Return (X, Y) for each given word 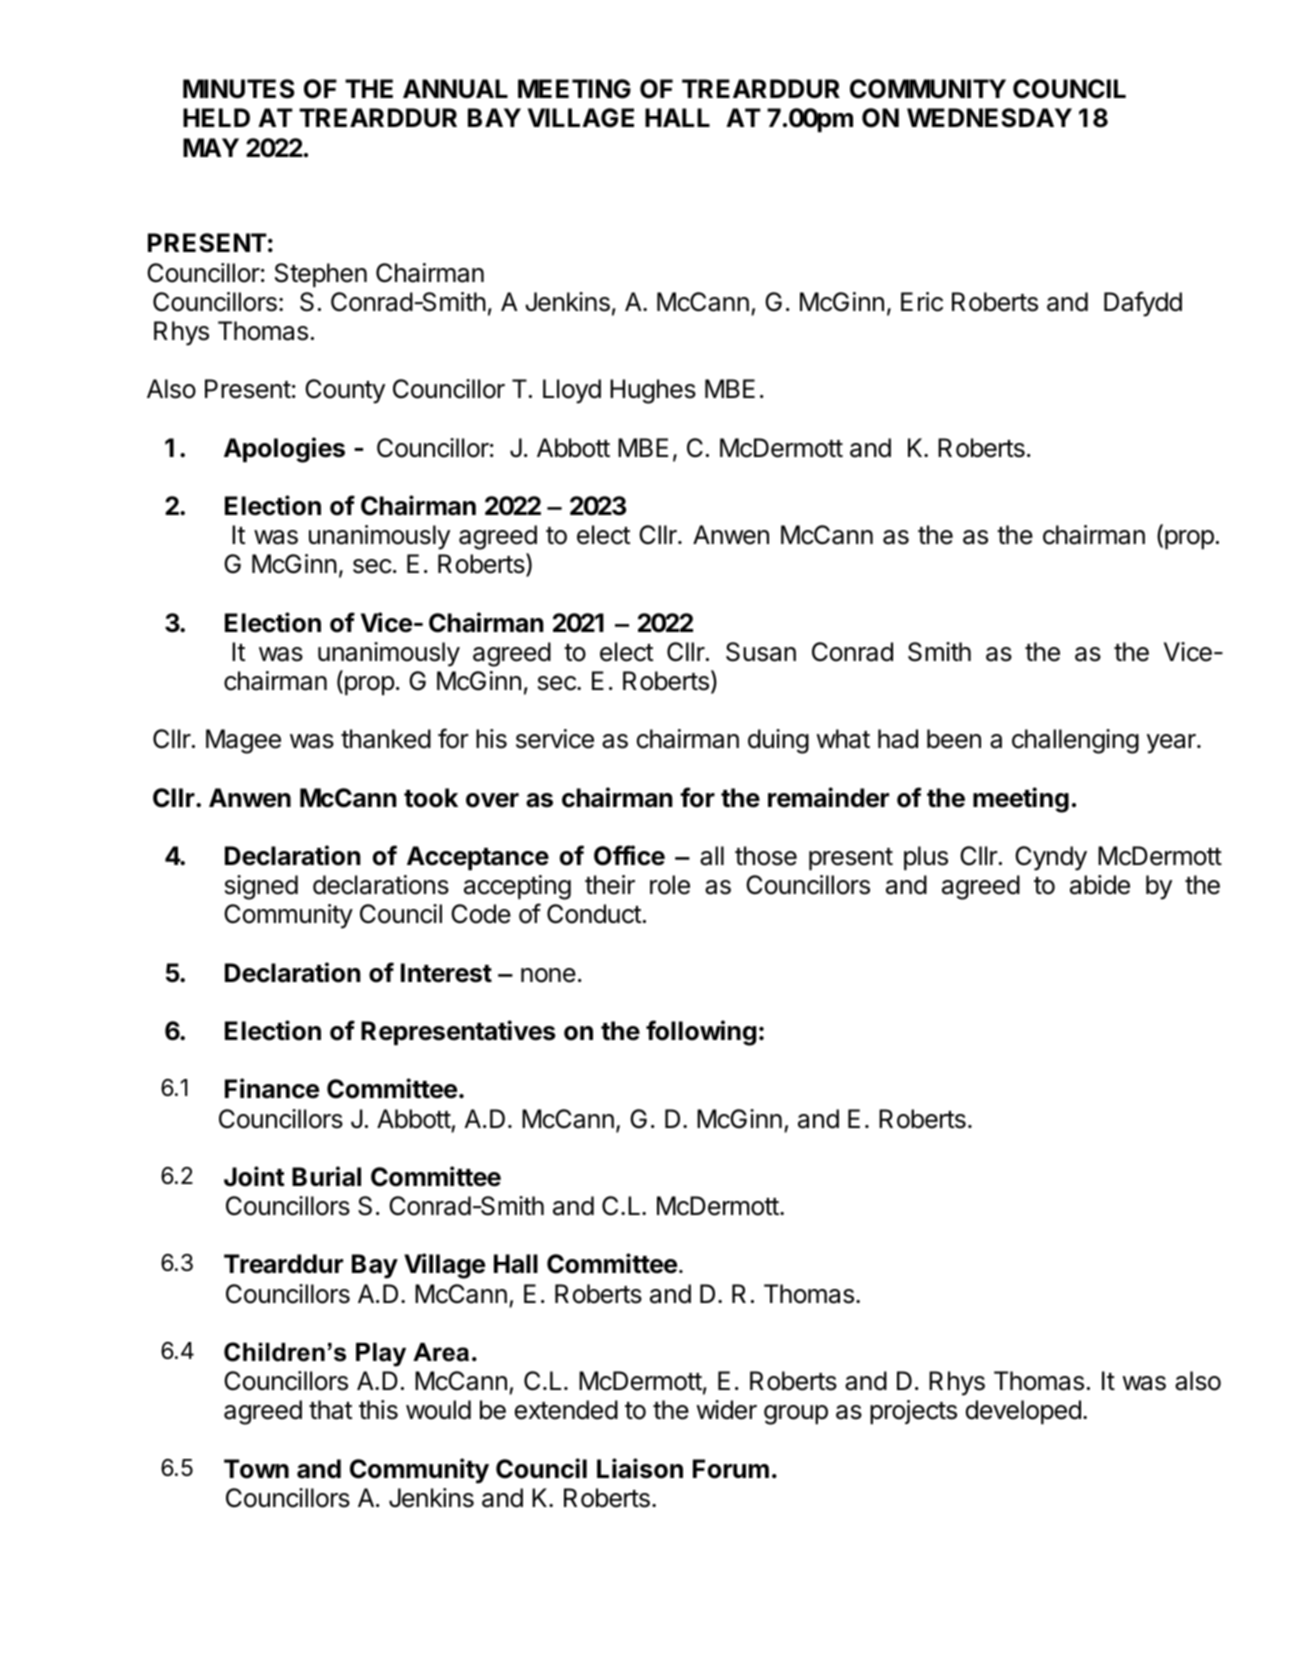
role (670, 885)
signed (261, 887)
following (701, 1033)
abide (1100, 885)
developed (1023, 1412)
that (330, 1410)
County (345, 391)
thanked (386, 739)
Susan (761, 652)
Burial (326, 1176)
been (954, 739)
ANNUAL (455, 89)
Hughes (653, 391)
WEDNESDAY (989, 118)
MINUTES (239, 89)
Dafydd (1143, 304)
